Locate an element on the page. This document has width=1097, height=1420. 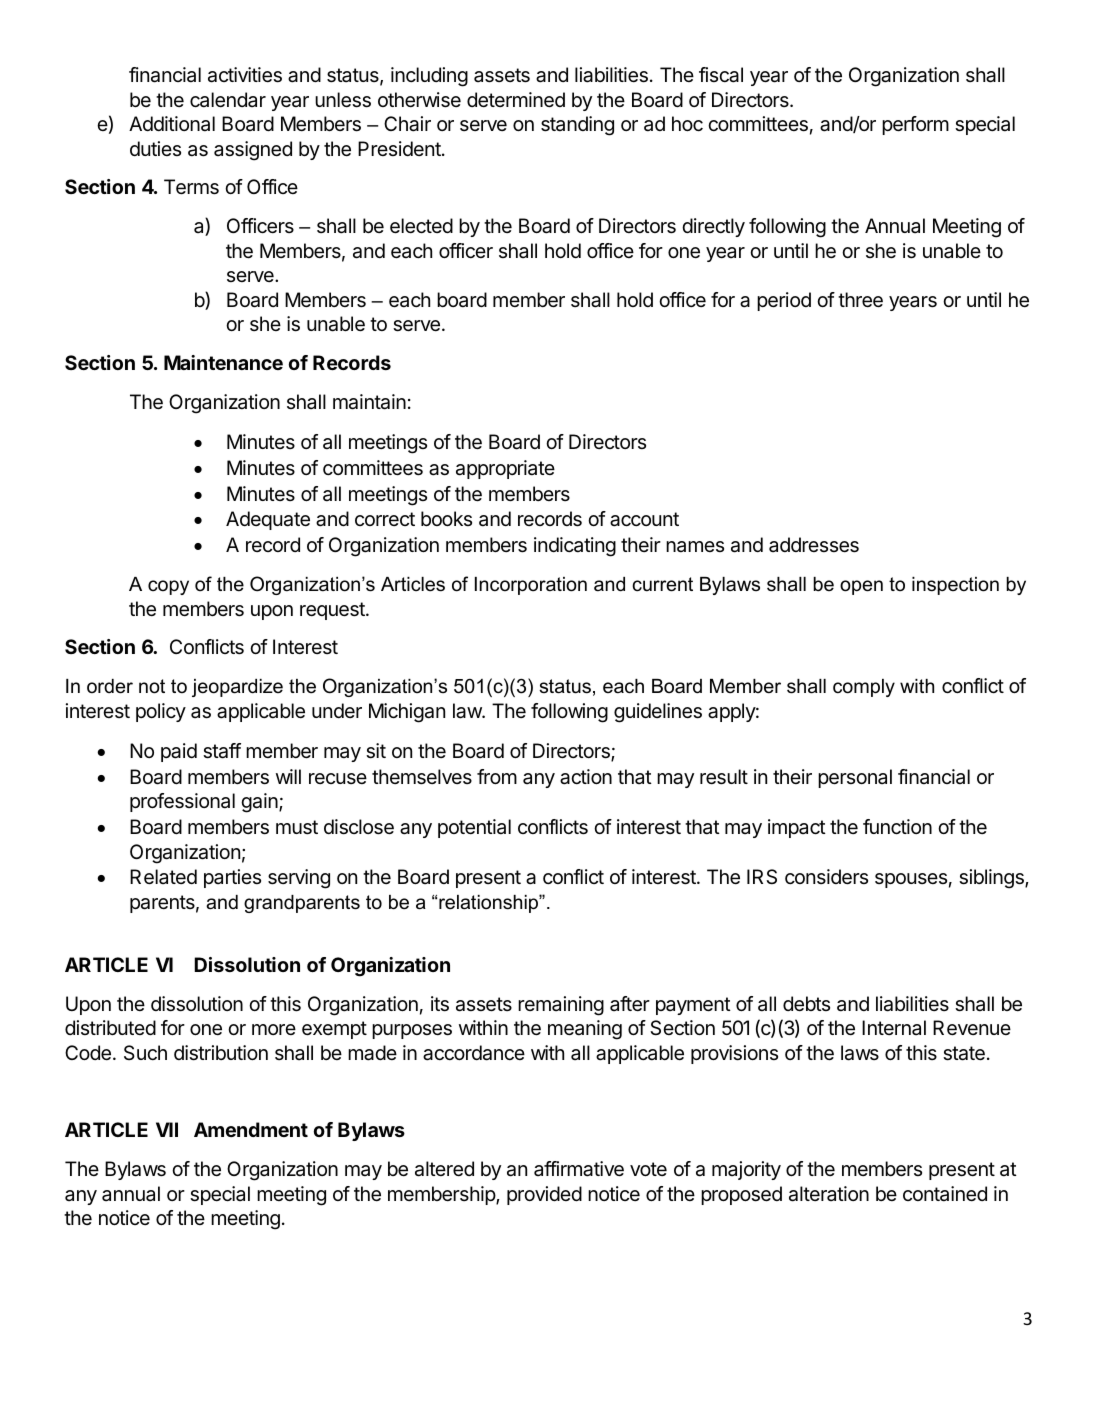
Additional is located at coordinates (172, 124).
